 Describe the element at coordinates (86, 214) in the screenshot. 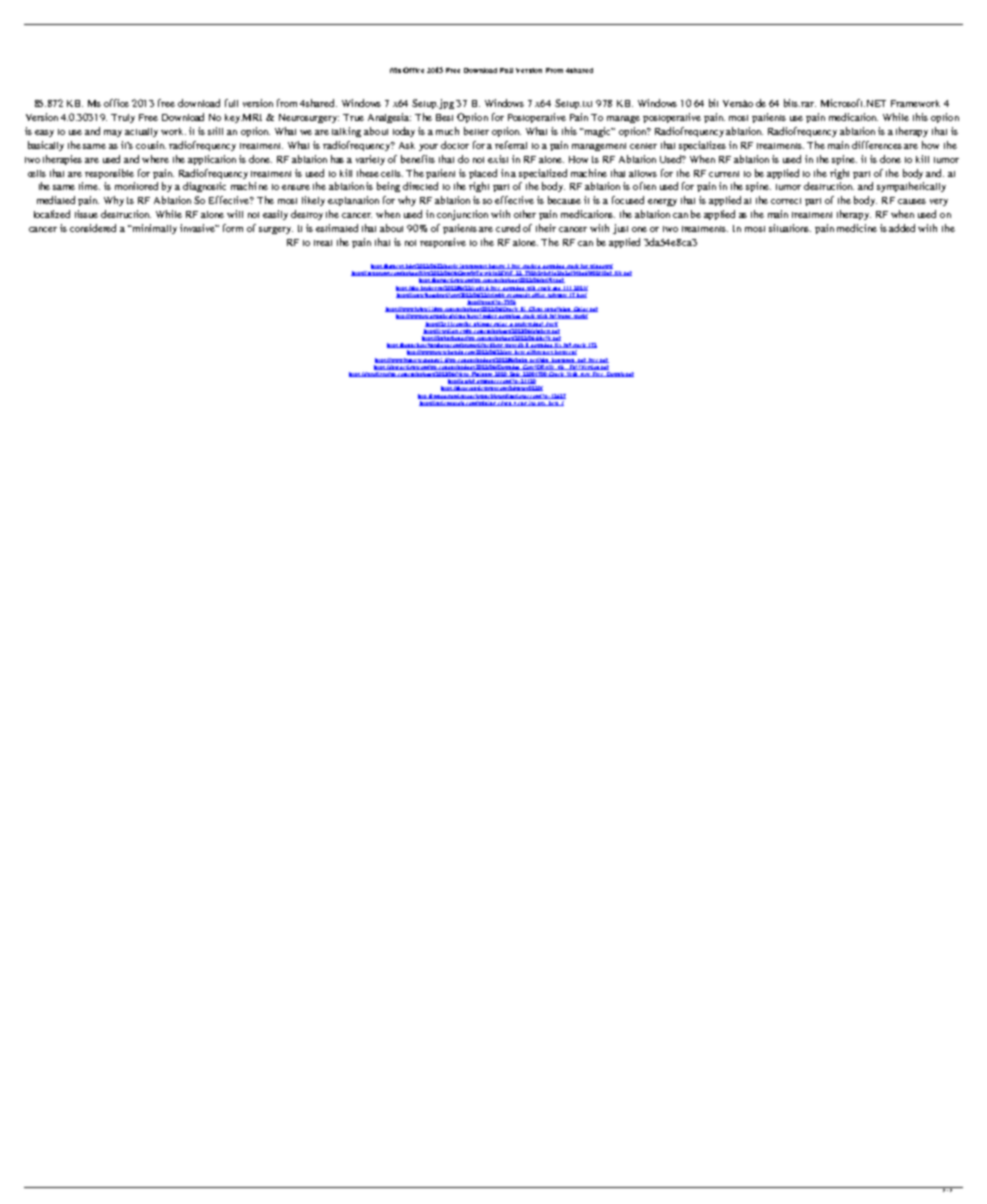

I see `tissue` at that location.
